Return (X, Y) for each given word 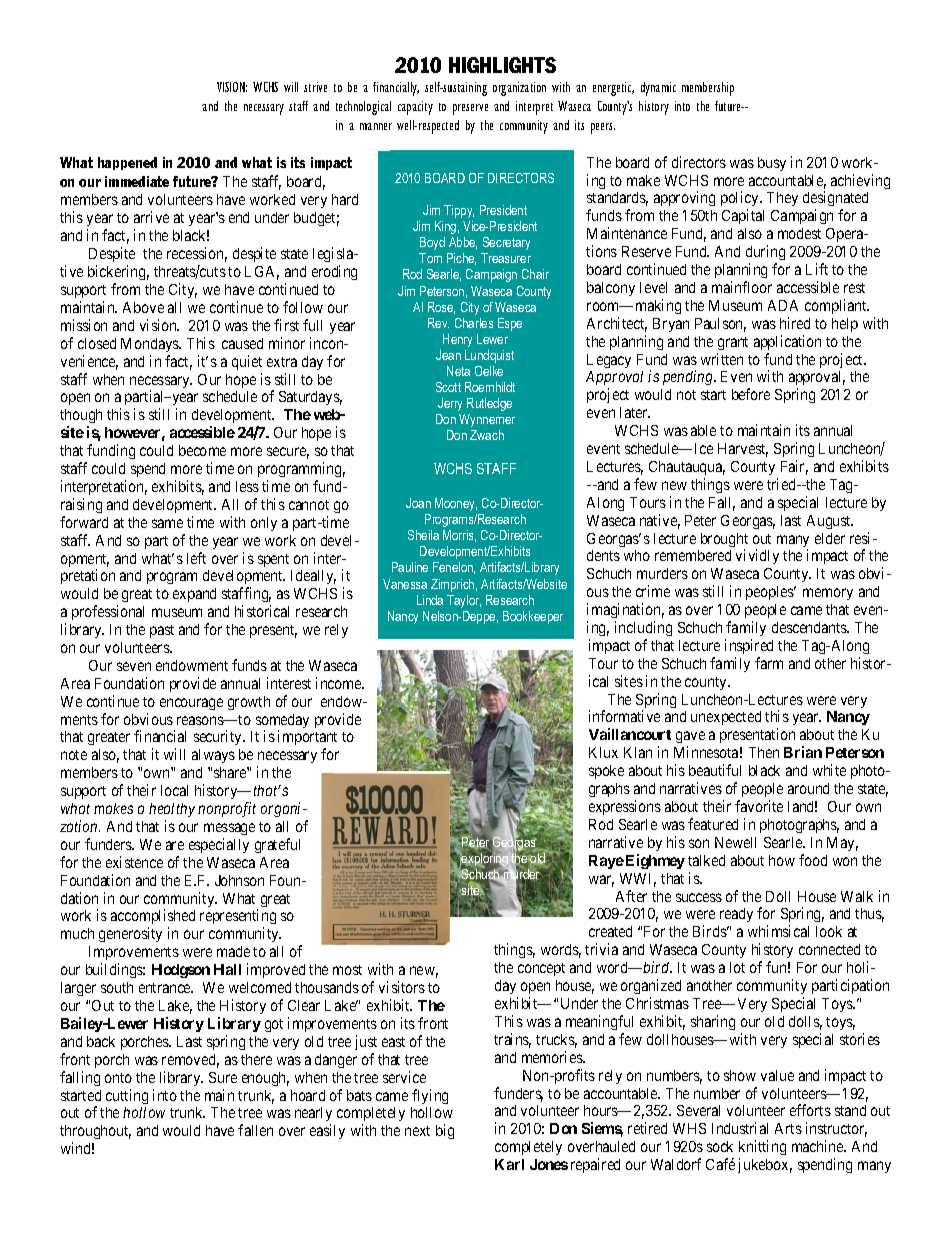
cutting (127, 1096)
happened (127, 163)
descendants (810, 627)
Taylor (464, 601)
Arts (788, 1128)
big (445, 1131)
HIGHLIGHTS (502, 65)
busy (772, 164)
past (162, 631)
